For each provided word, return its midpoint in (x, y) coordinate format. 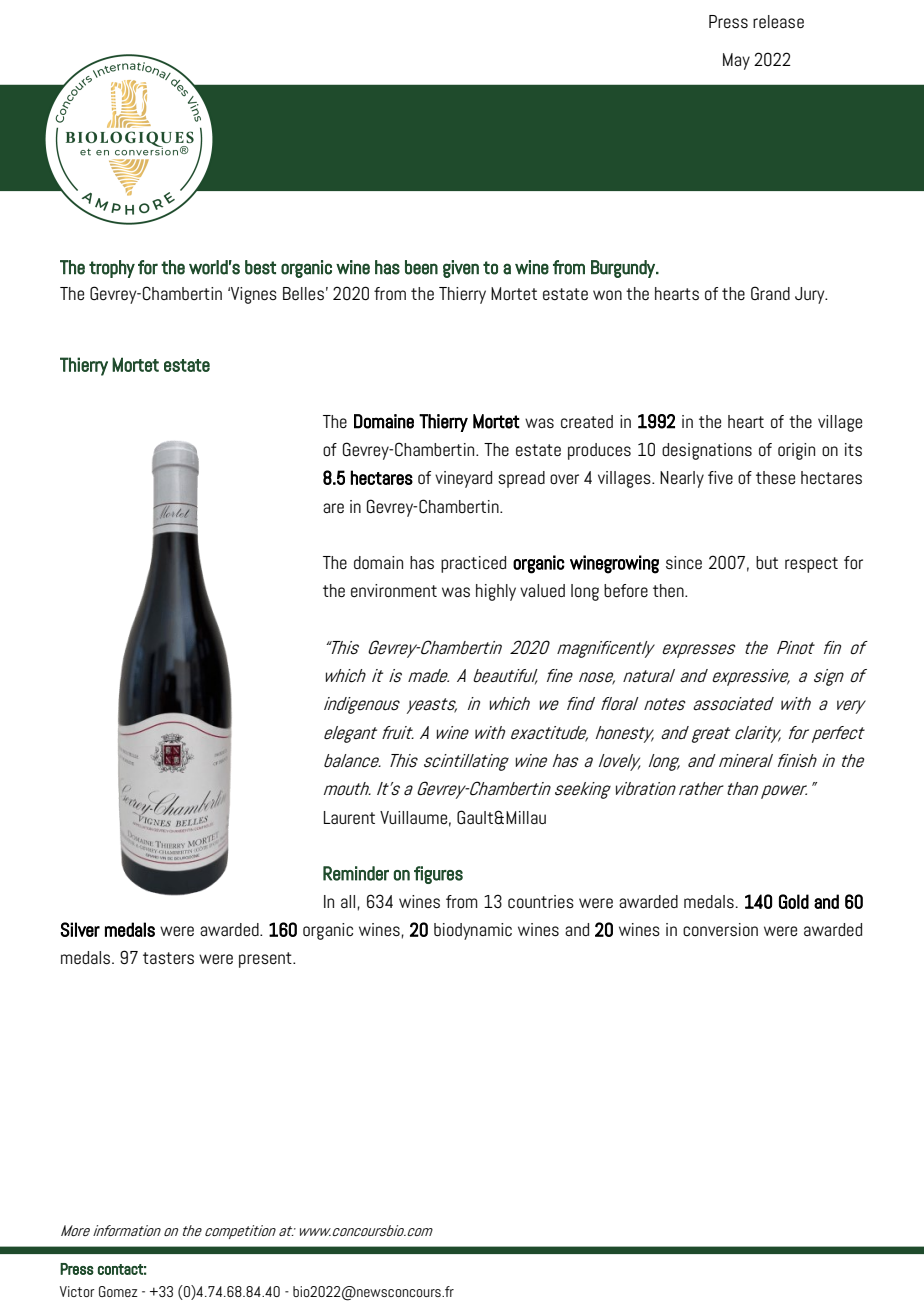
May (736, 61)
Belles (303, 294)
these (775, 478)
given (461, 269)
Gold (794, 901)
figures (438, 875)
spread (521, 479)
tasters (168, 958)
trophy (112, 269)
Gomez (118, 1291)
